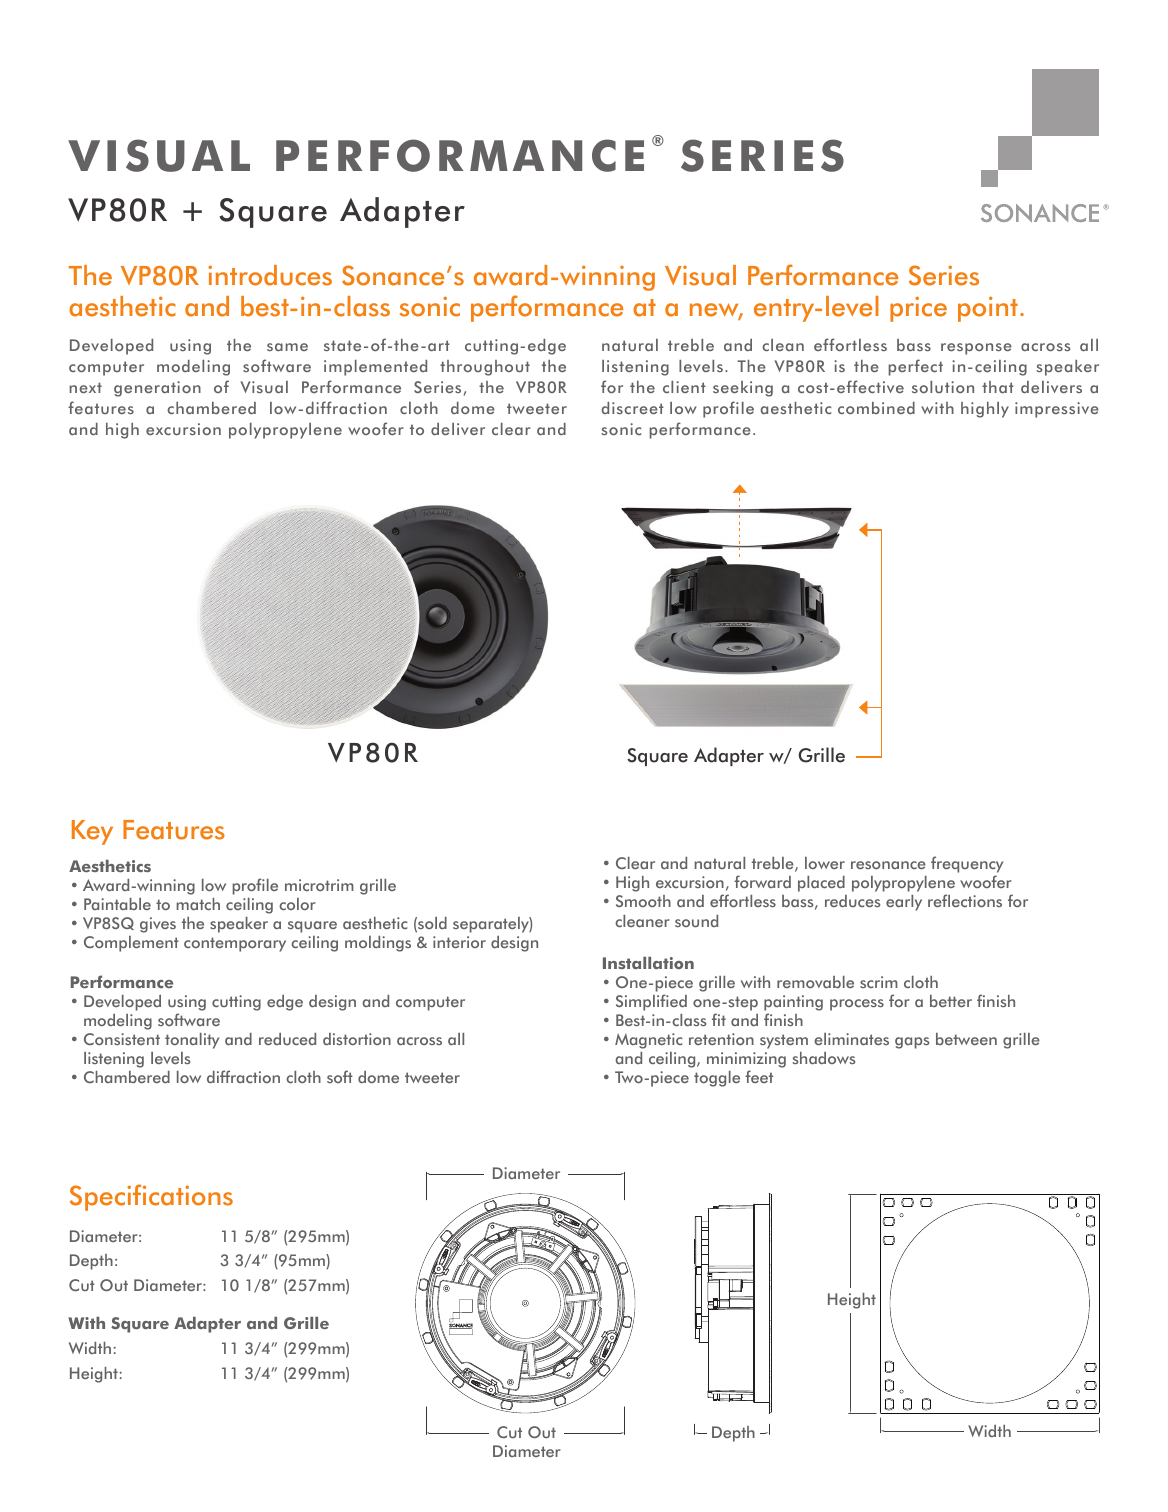  I want to click on introduces, so click(270, 275).
